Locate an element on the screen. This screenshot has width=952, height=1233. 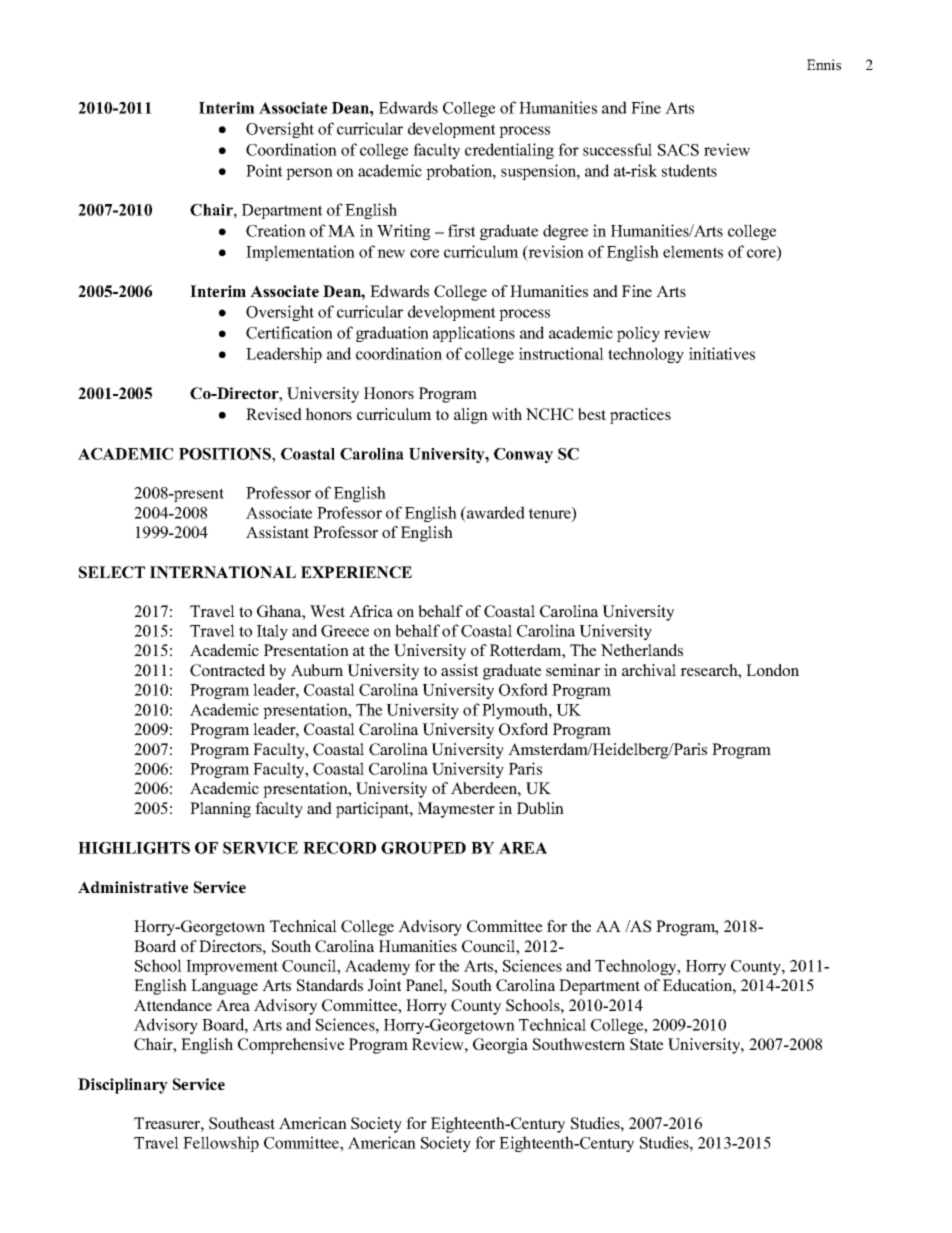
SACS is located at coordinates (678, 150).
